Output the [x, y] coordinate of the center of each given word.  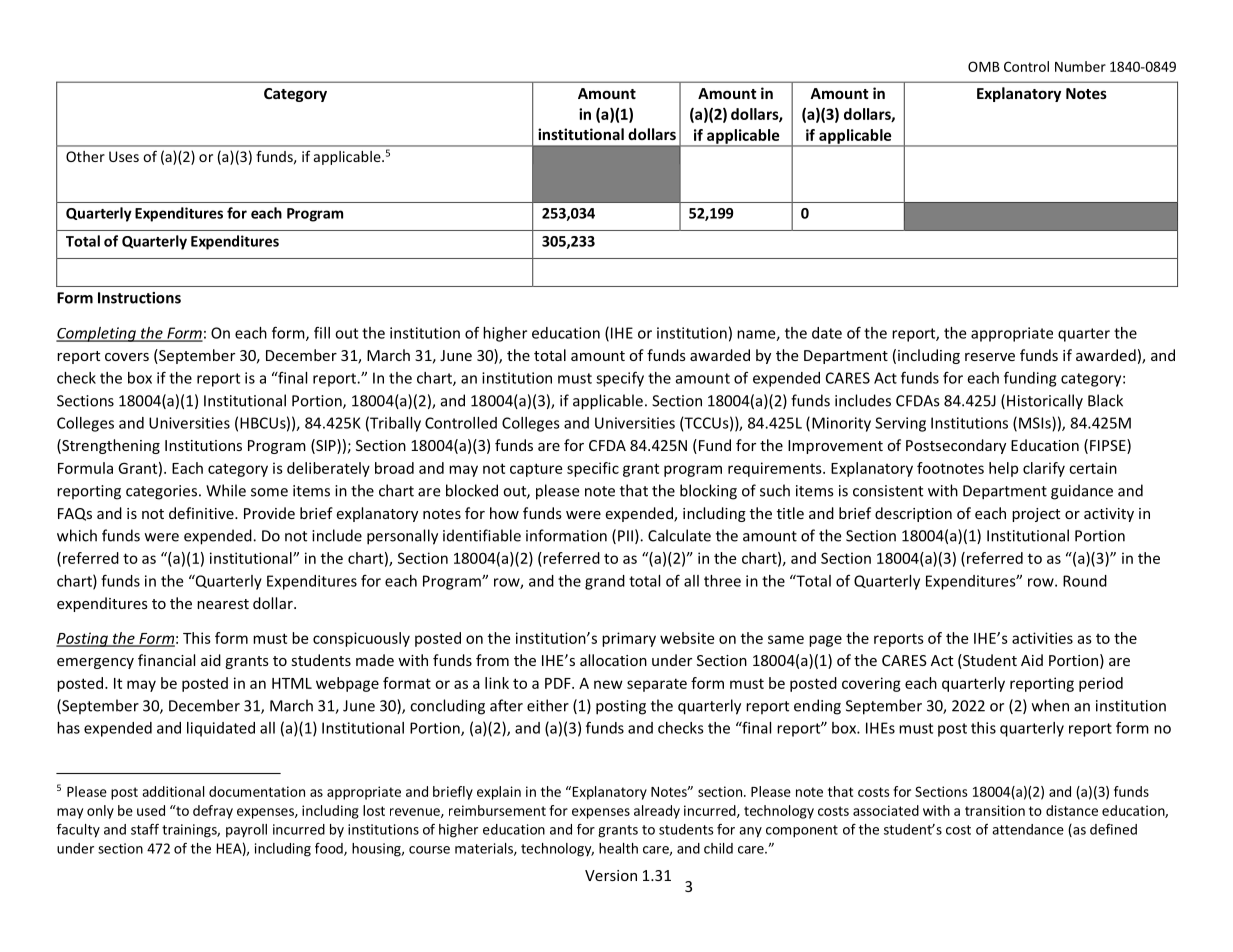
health [618, 848]
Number [1080, 66]
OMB [984, 66]
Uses [124, 156]
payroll [246, 831]
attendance [1028, 829]
